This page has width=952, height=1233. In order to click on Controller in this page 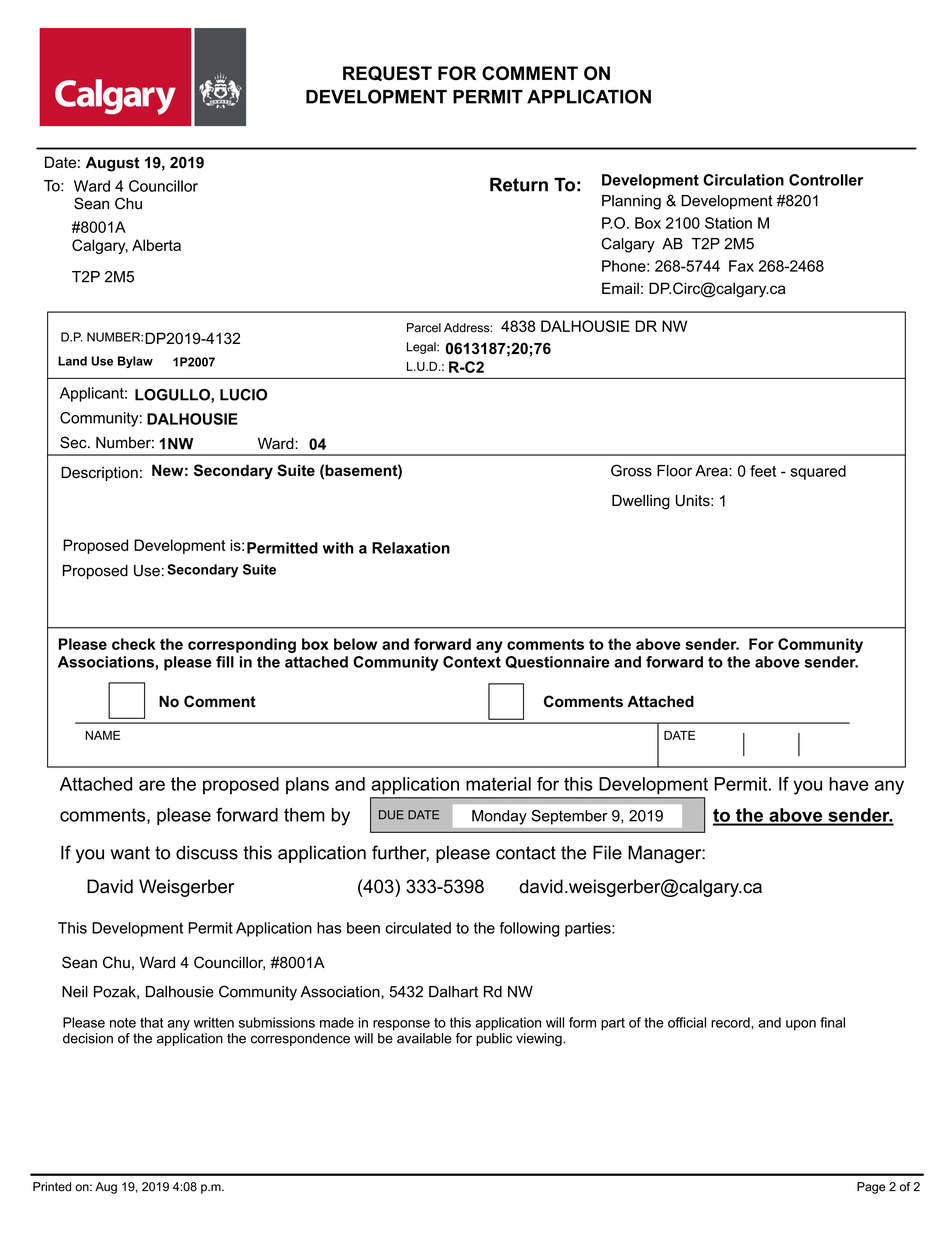, I will do `click(826, 180)`.
